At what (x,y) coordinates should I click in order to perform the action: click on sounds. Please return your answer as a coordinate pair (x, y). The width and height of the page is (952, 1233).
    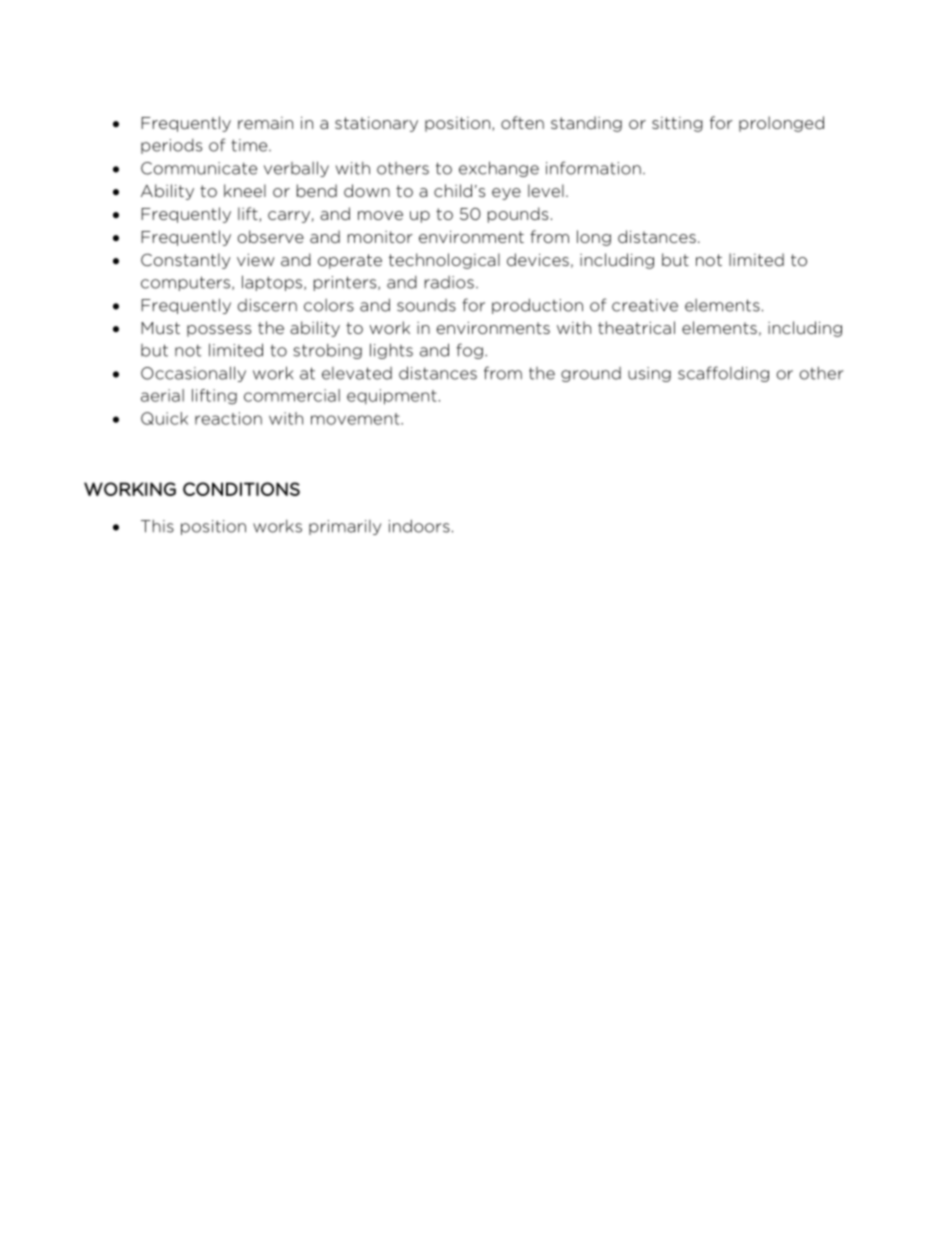
    Looking at the image, I should click on (426, 305).
